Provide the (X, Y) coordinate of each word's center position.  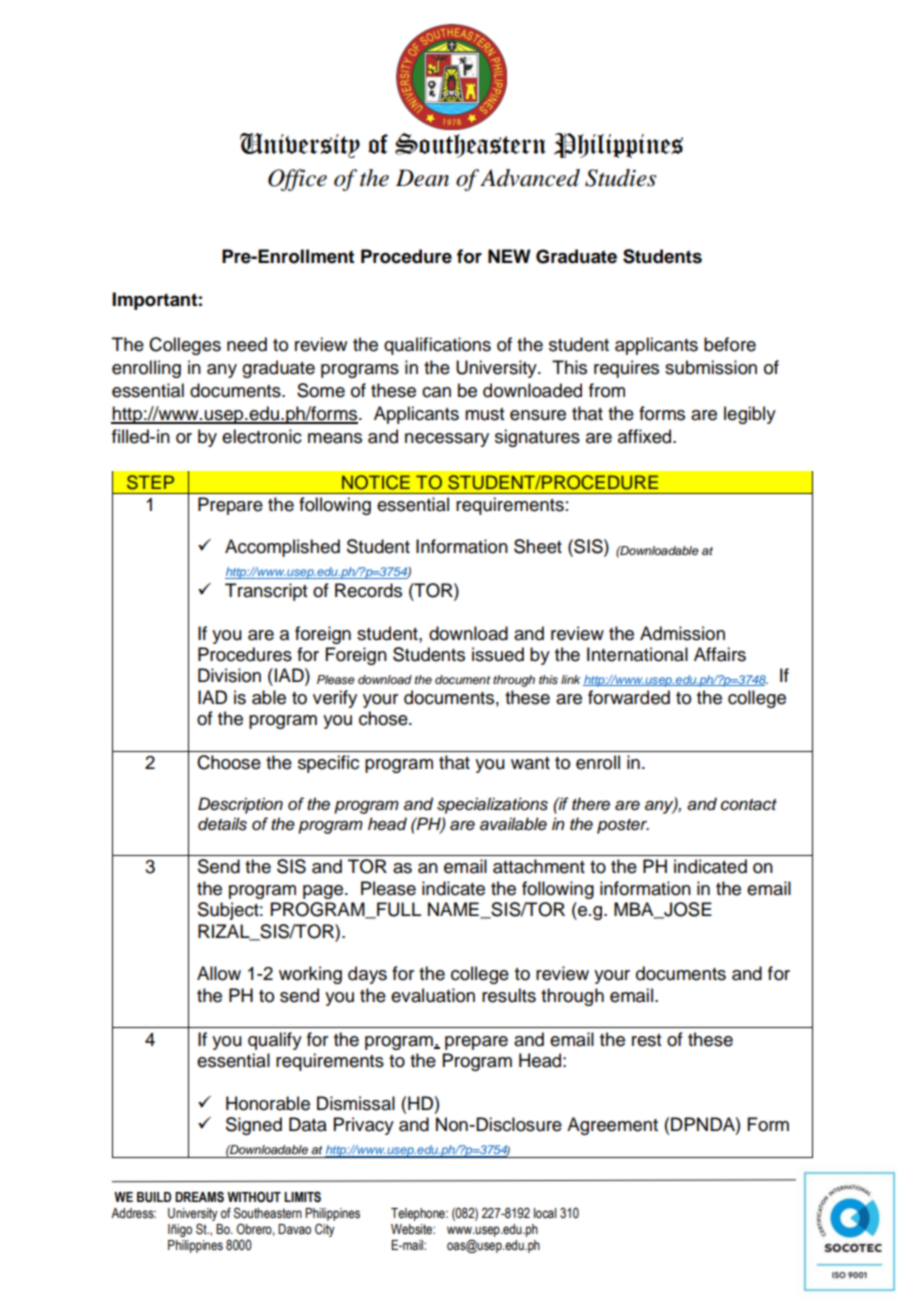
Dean (422, 178)
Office (297, 180)
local (545, 1213)
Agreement (612, 1126)
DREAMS (199, 1197)
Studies (620, 178)
